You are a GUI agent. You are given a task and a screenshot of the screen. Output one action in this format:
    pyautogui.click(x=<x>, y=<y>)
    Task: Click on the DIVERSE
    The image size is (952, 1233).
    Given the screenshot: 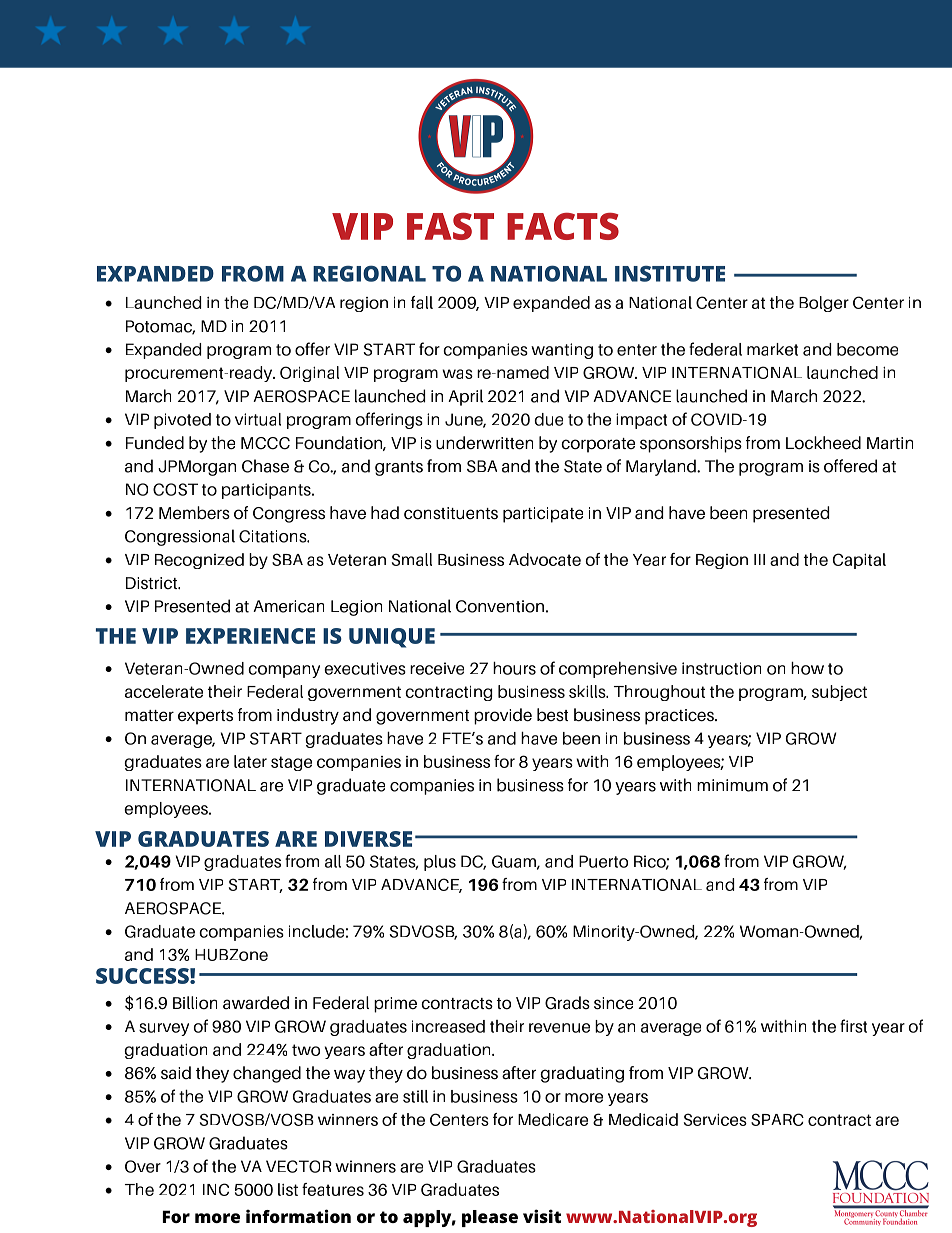 What is the action you would take?
    pyautogui.click(x=368, y=839)
